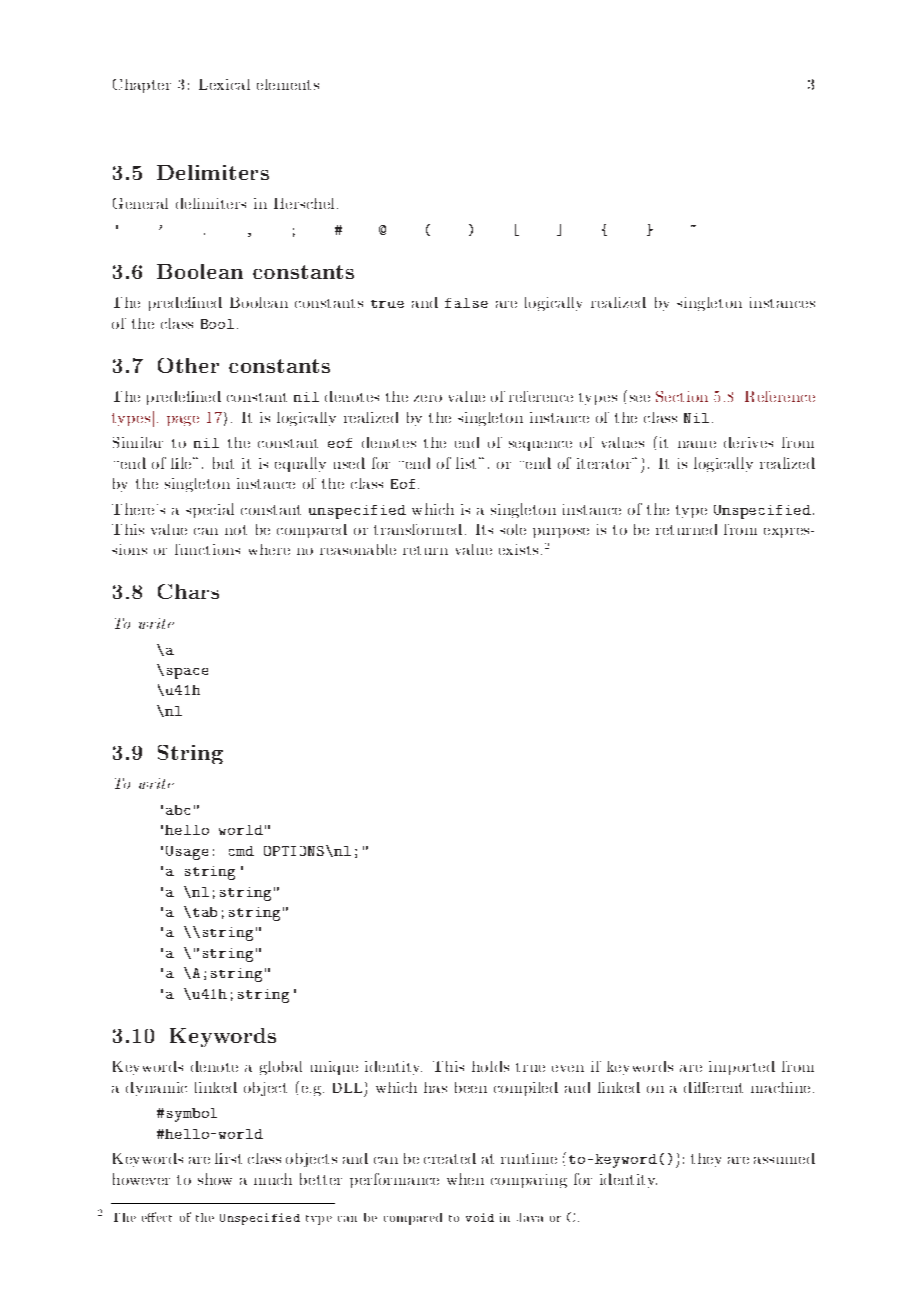 The image size is (924, 1308). I want to click on space, so click(187, 673).
